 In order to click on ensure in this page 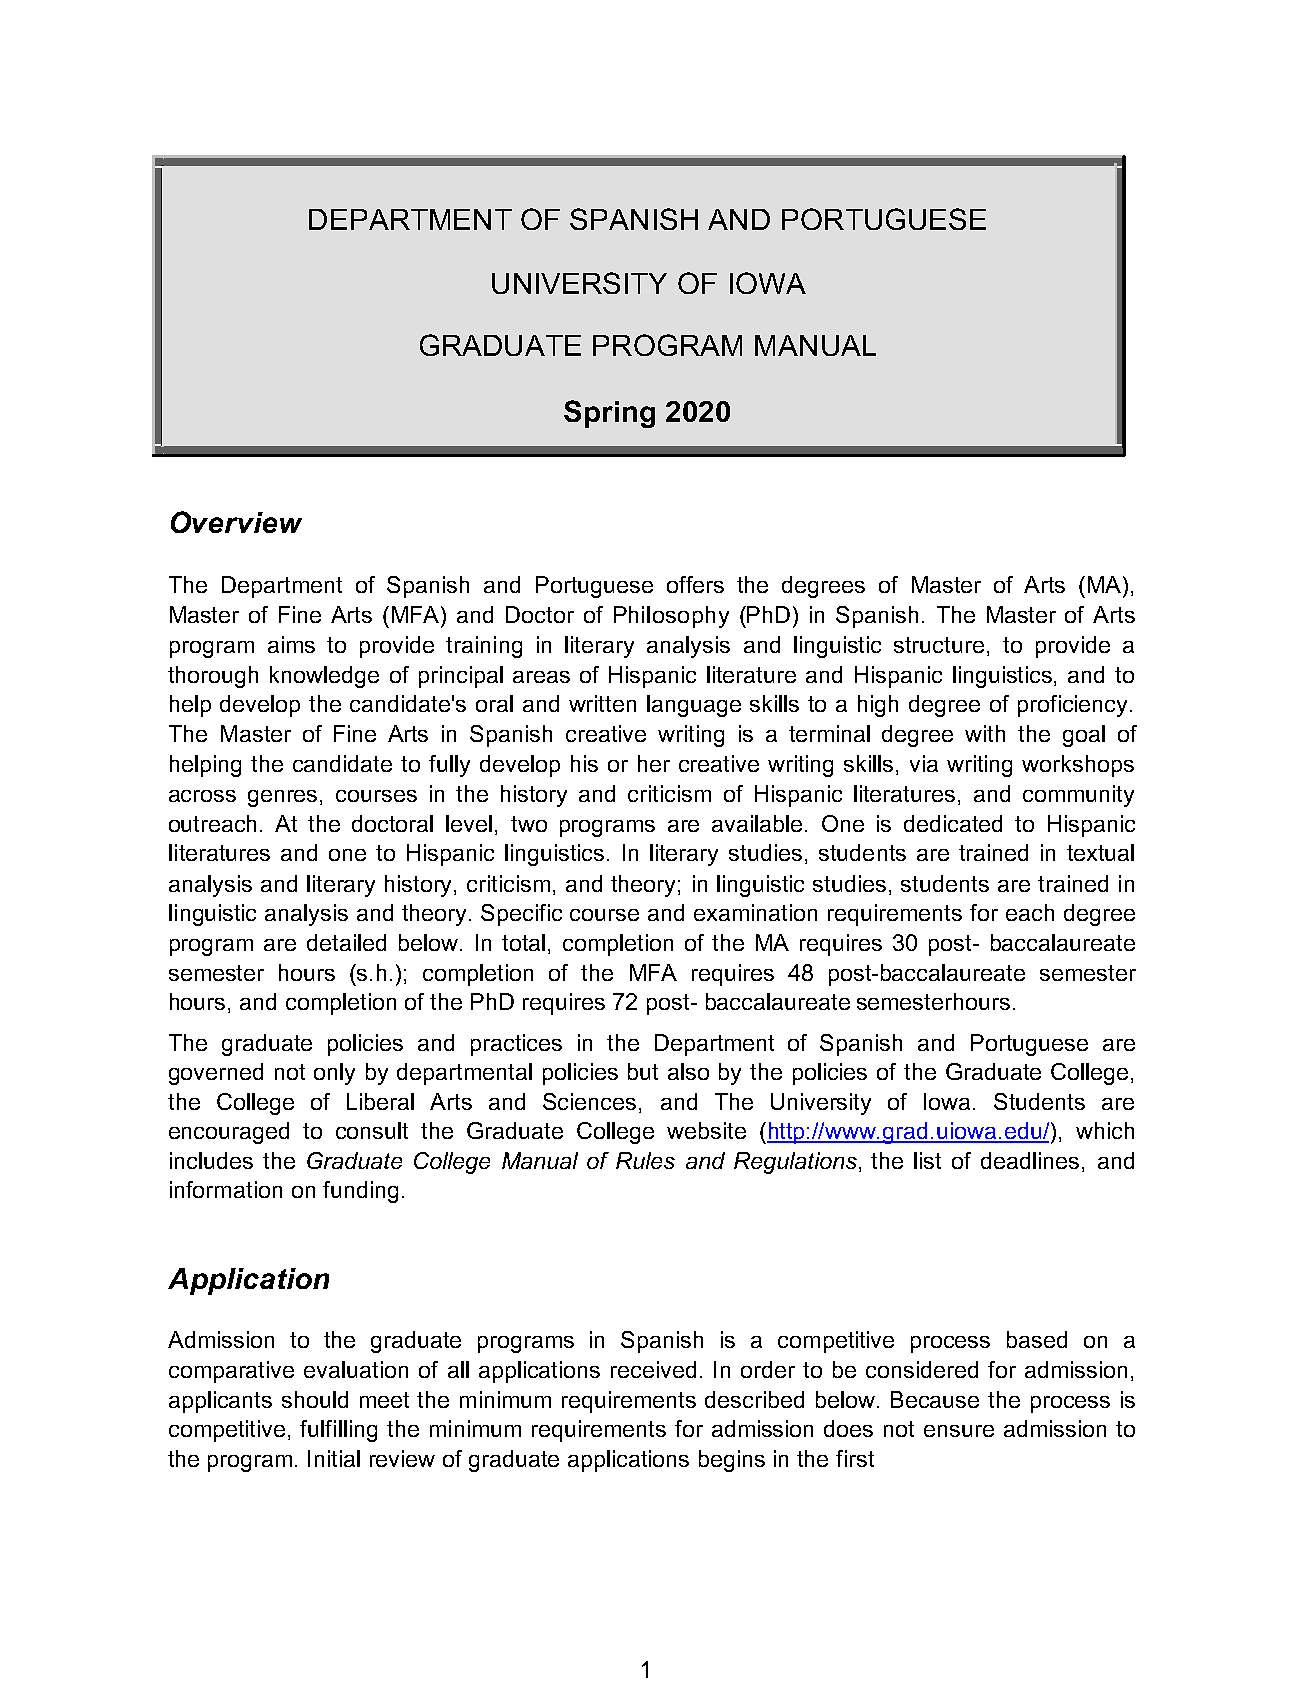, I will do `click(959, 1431)`.
